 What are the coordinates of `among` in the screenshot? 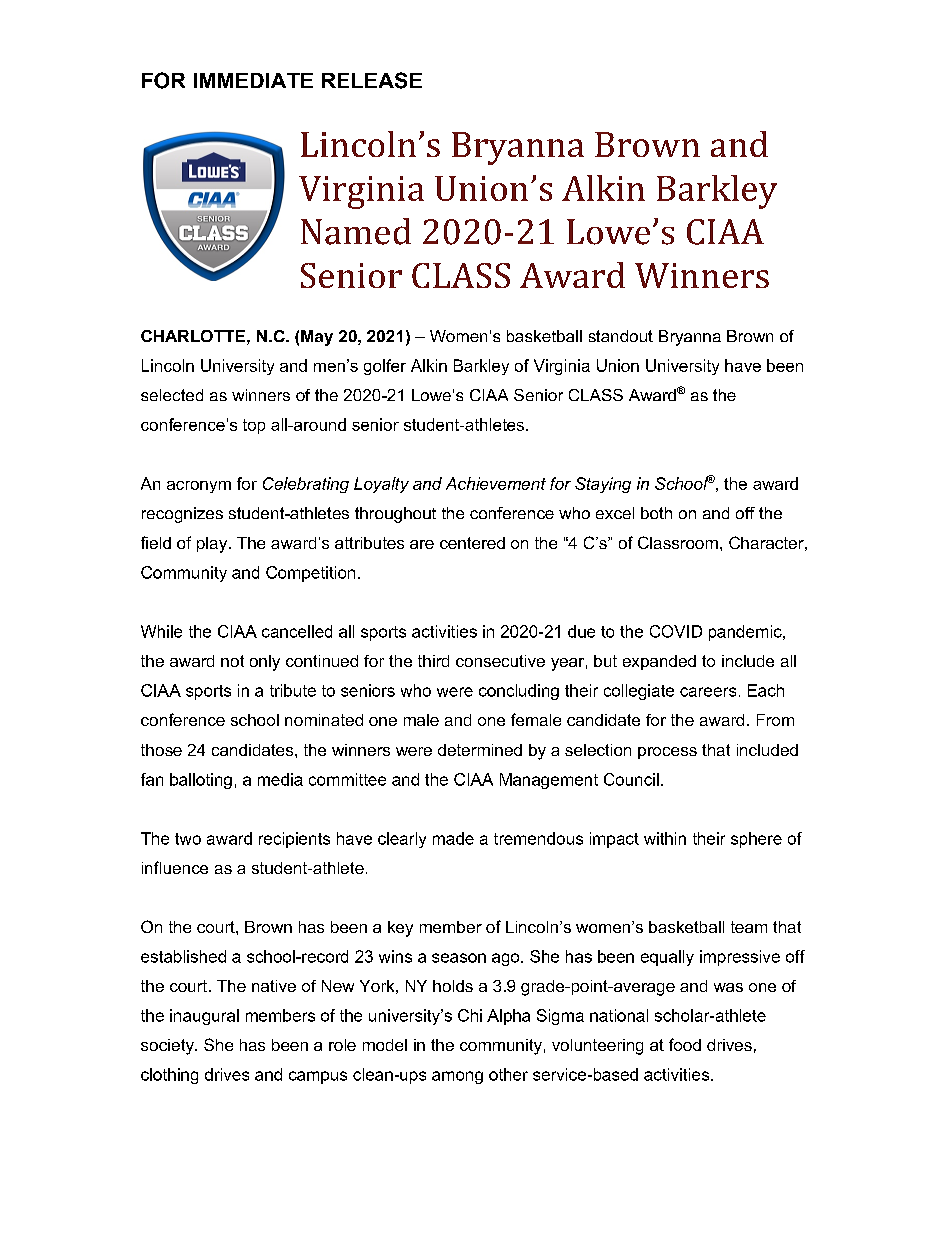 It's located at (457, 1077).
